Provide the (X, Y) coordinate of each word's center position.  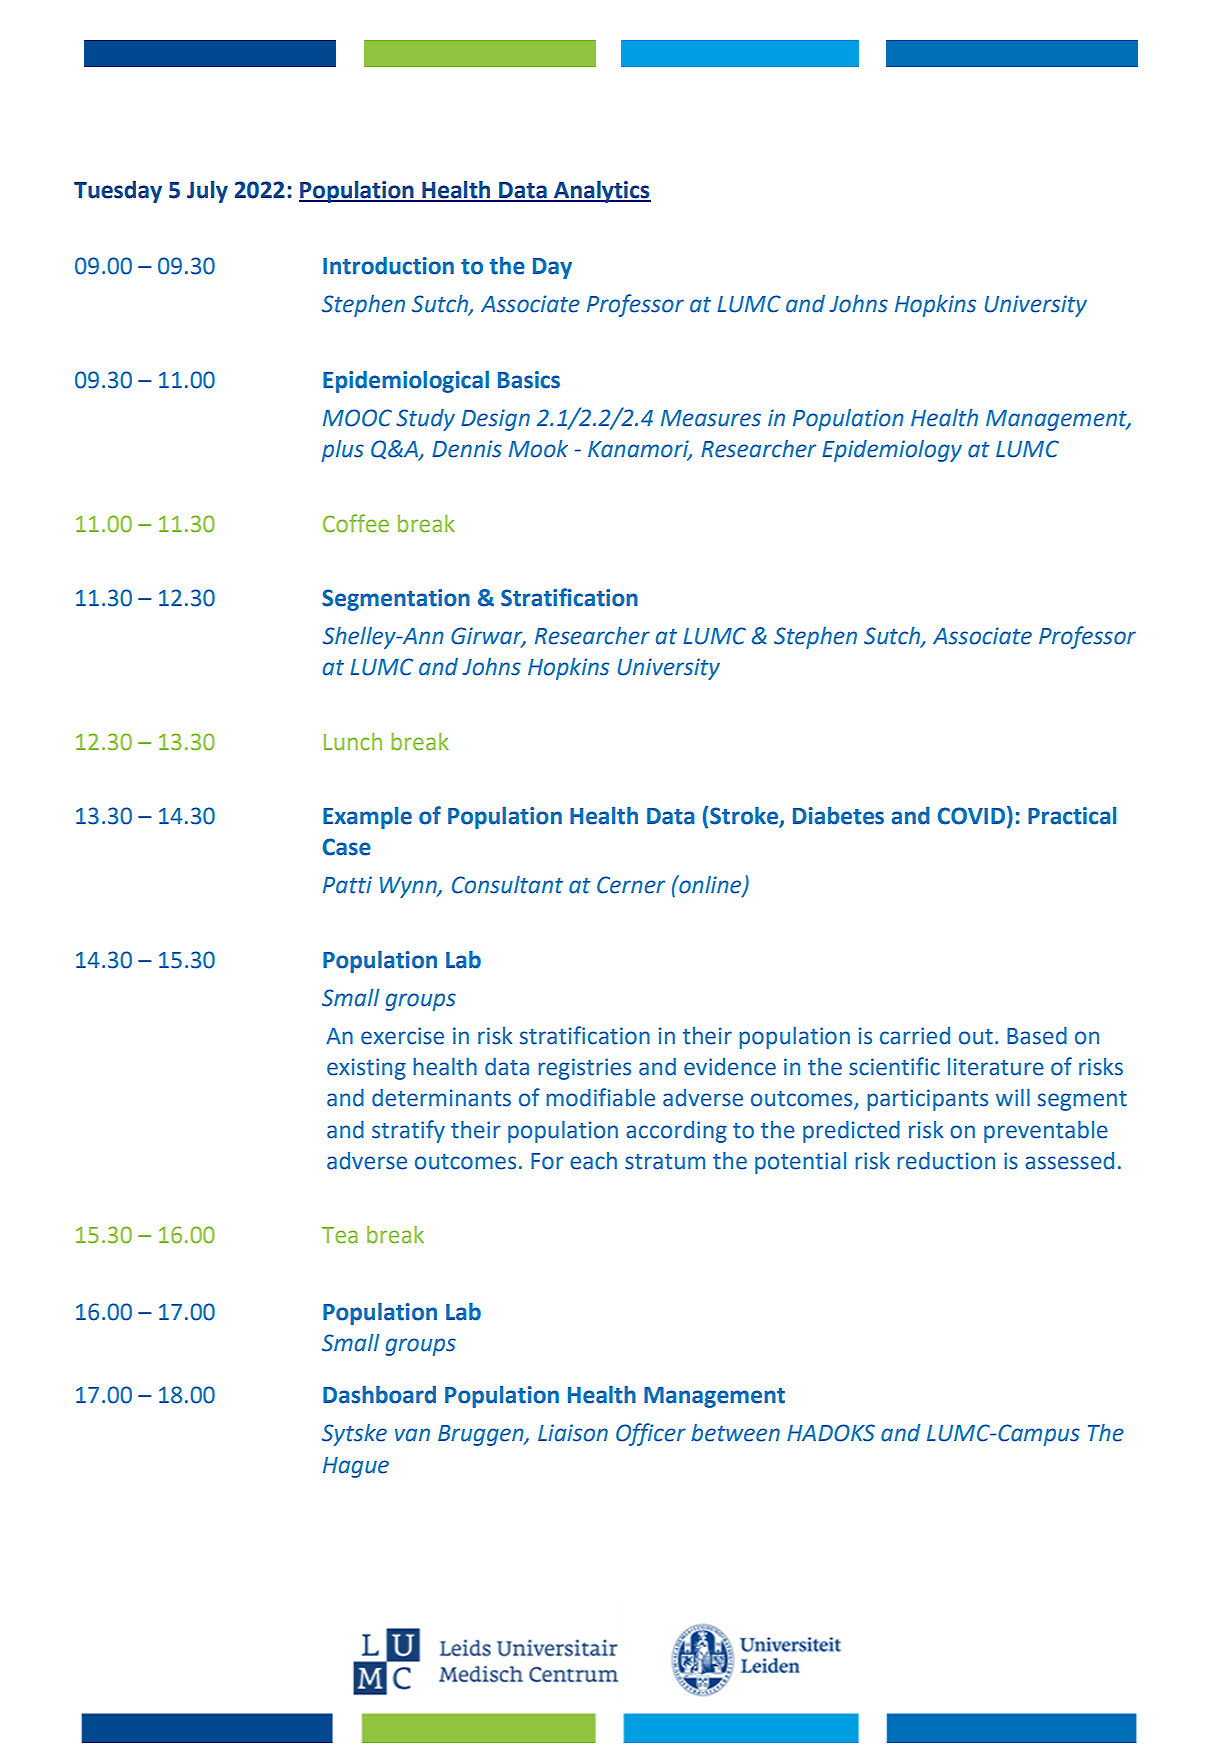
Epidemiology (892, 451)
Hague (356, 1467)
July (207, 191)
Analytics (601, 191)
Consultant (507, 885)
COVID (973, 816)
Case (347, 847)
